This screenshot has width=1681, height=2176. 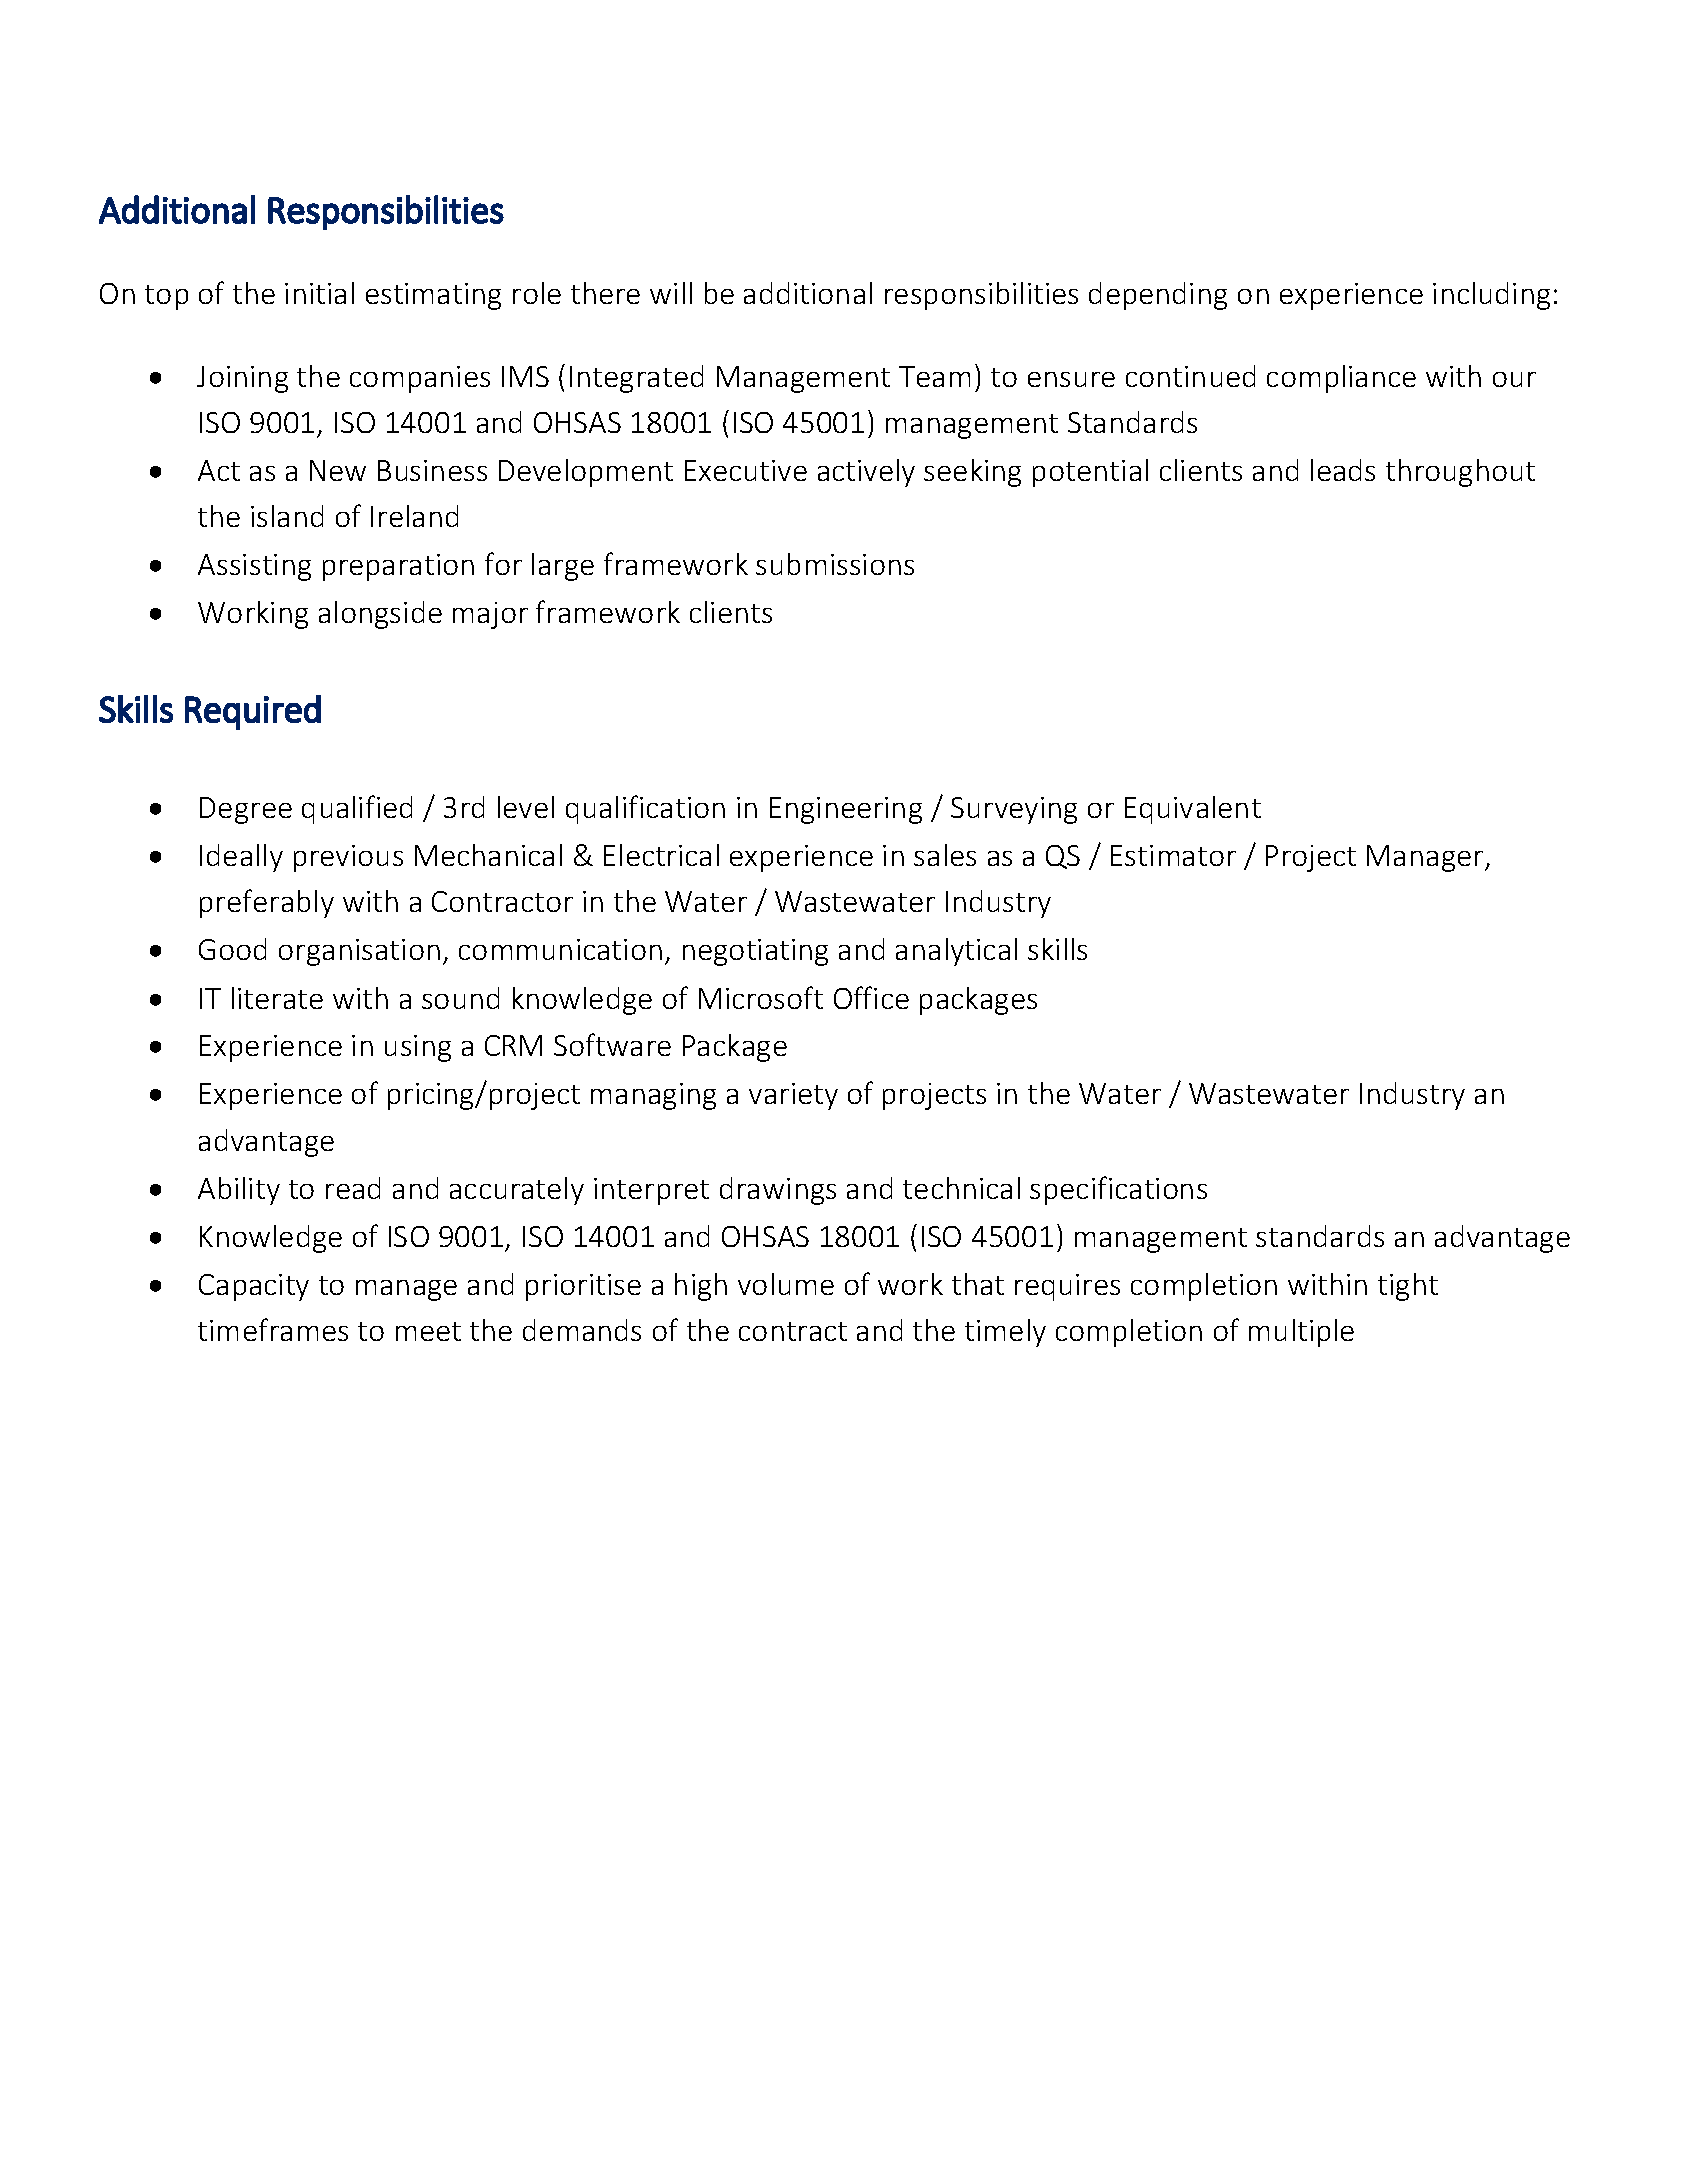 I want to click on qualified, so click(x=357, y=809).
